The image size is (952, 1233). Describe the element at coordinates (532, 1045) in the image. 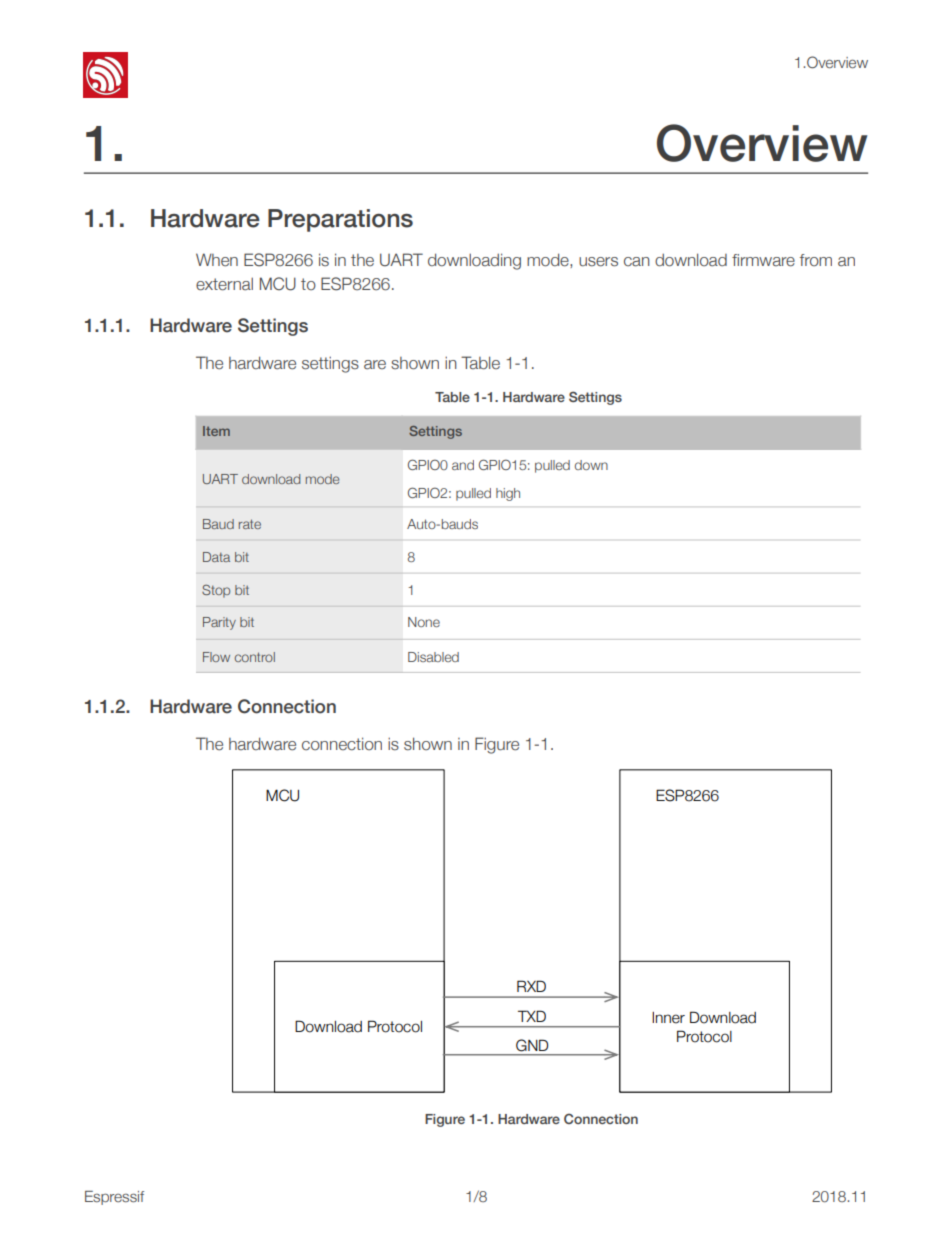

I see `GND` at that location.
